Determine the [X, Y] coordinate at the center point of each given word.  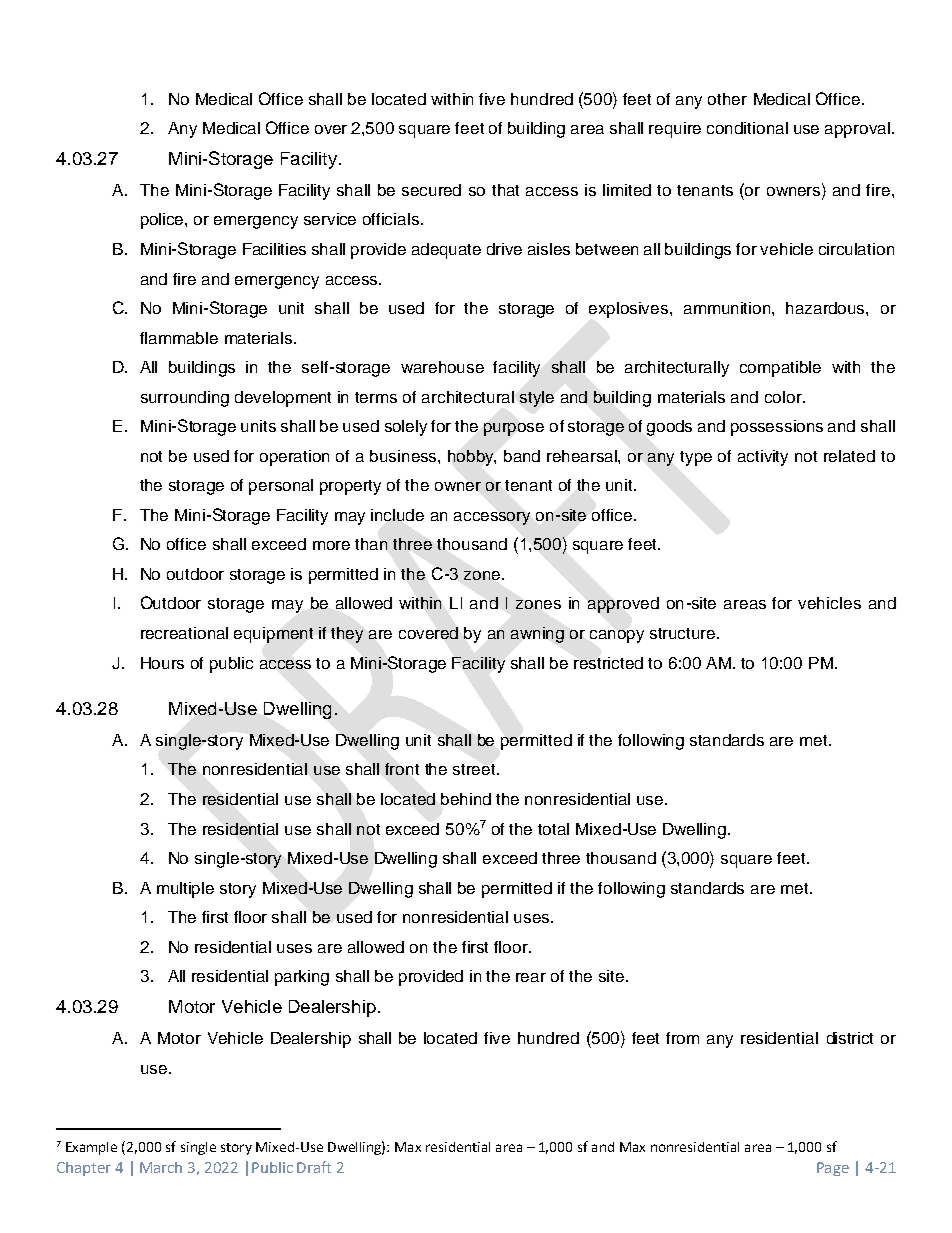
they [347, 635]
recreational [184, 633]
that [505, 190]
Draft [314, 1167]
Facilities [274, 249]
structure [684, 633]
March [161, 1167]
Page [833, 1169]
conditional [747, 128]
